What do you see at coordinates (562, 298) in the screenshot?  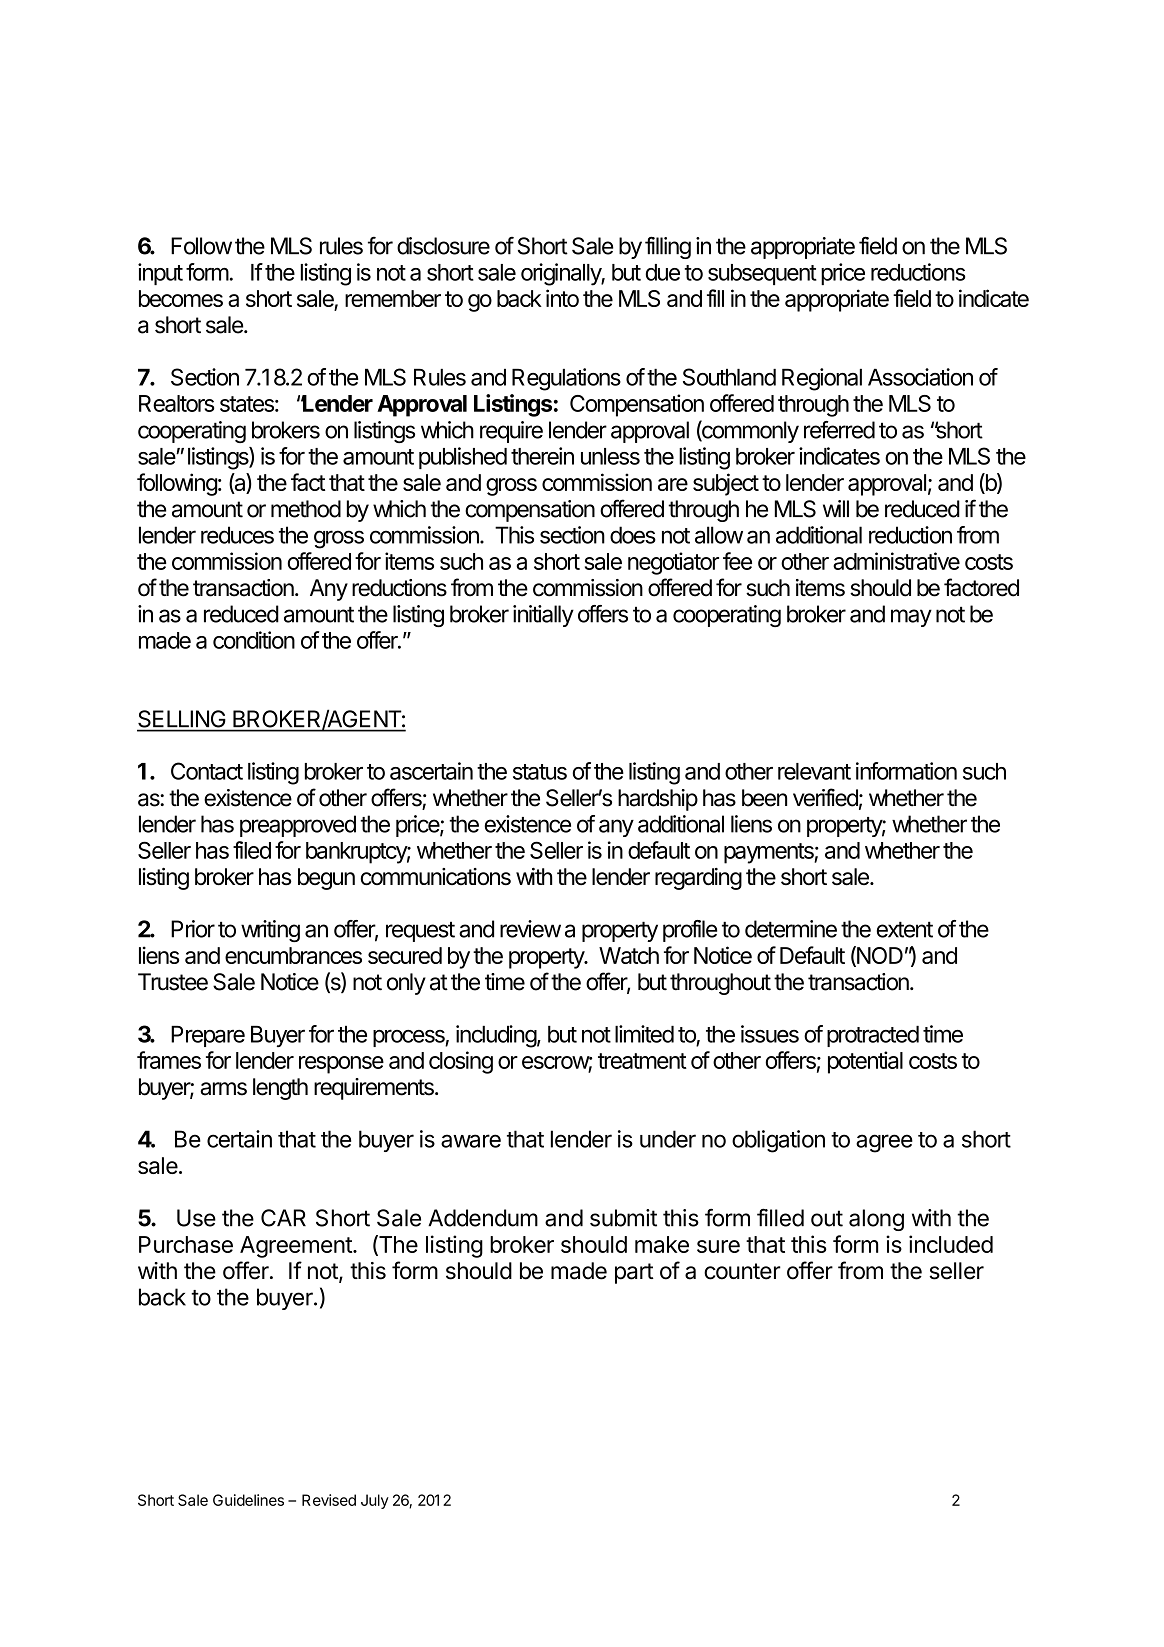 I see `into` at bounding box center [562, 298].
